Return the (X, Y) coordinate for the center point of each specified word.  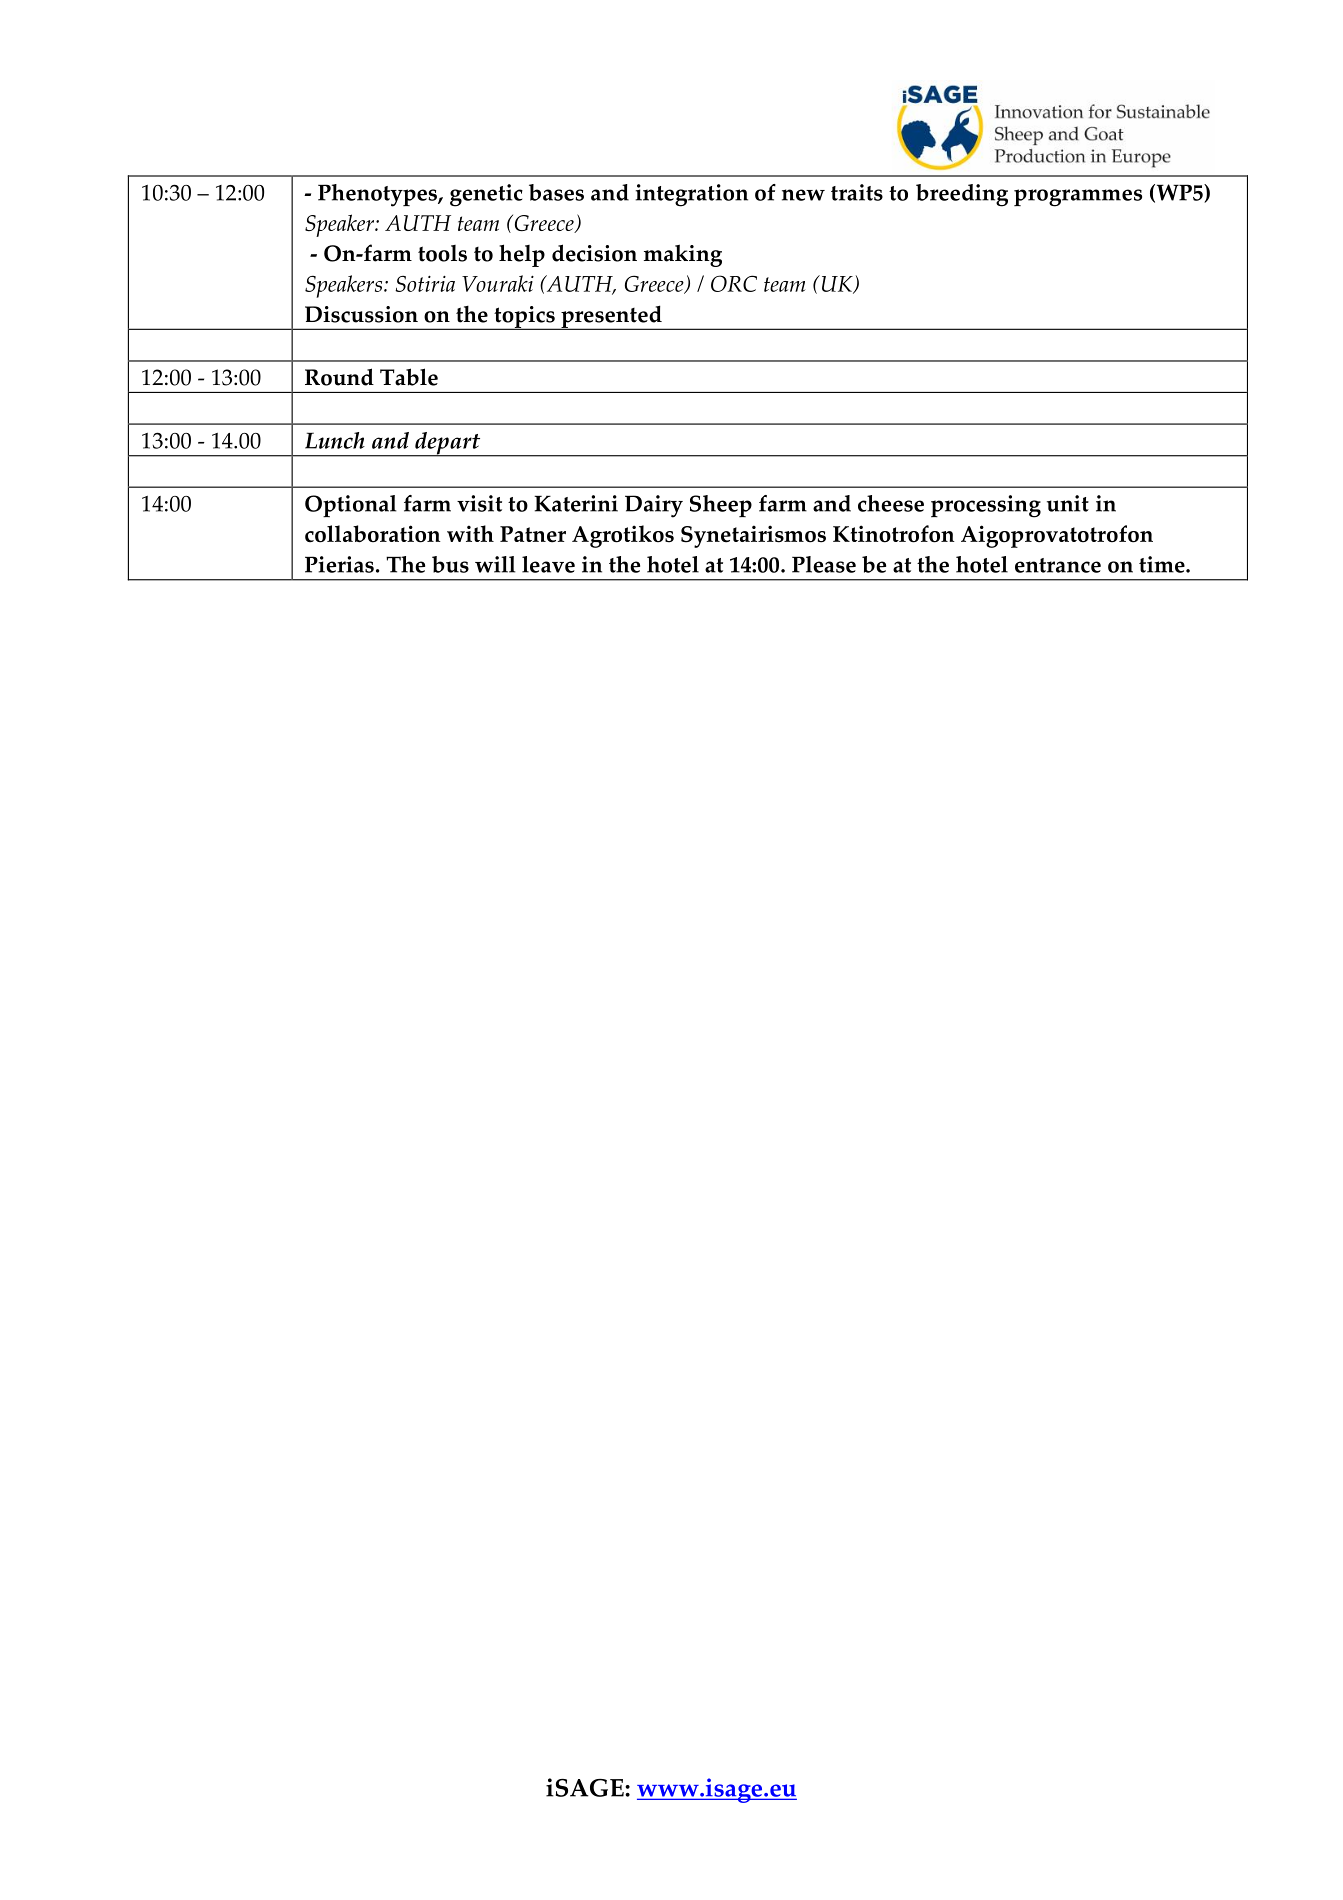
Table (409, 377)
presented (611, 317)
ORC (734, 283)
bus (450, 564)
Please (824, 564)
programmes (1078, 198)
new (803, 195)
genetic (486, 195)
